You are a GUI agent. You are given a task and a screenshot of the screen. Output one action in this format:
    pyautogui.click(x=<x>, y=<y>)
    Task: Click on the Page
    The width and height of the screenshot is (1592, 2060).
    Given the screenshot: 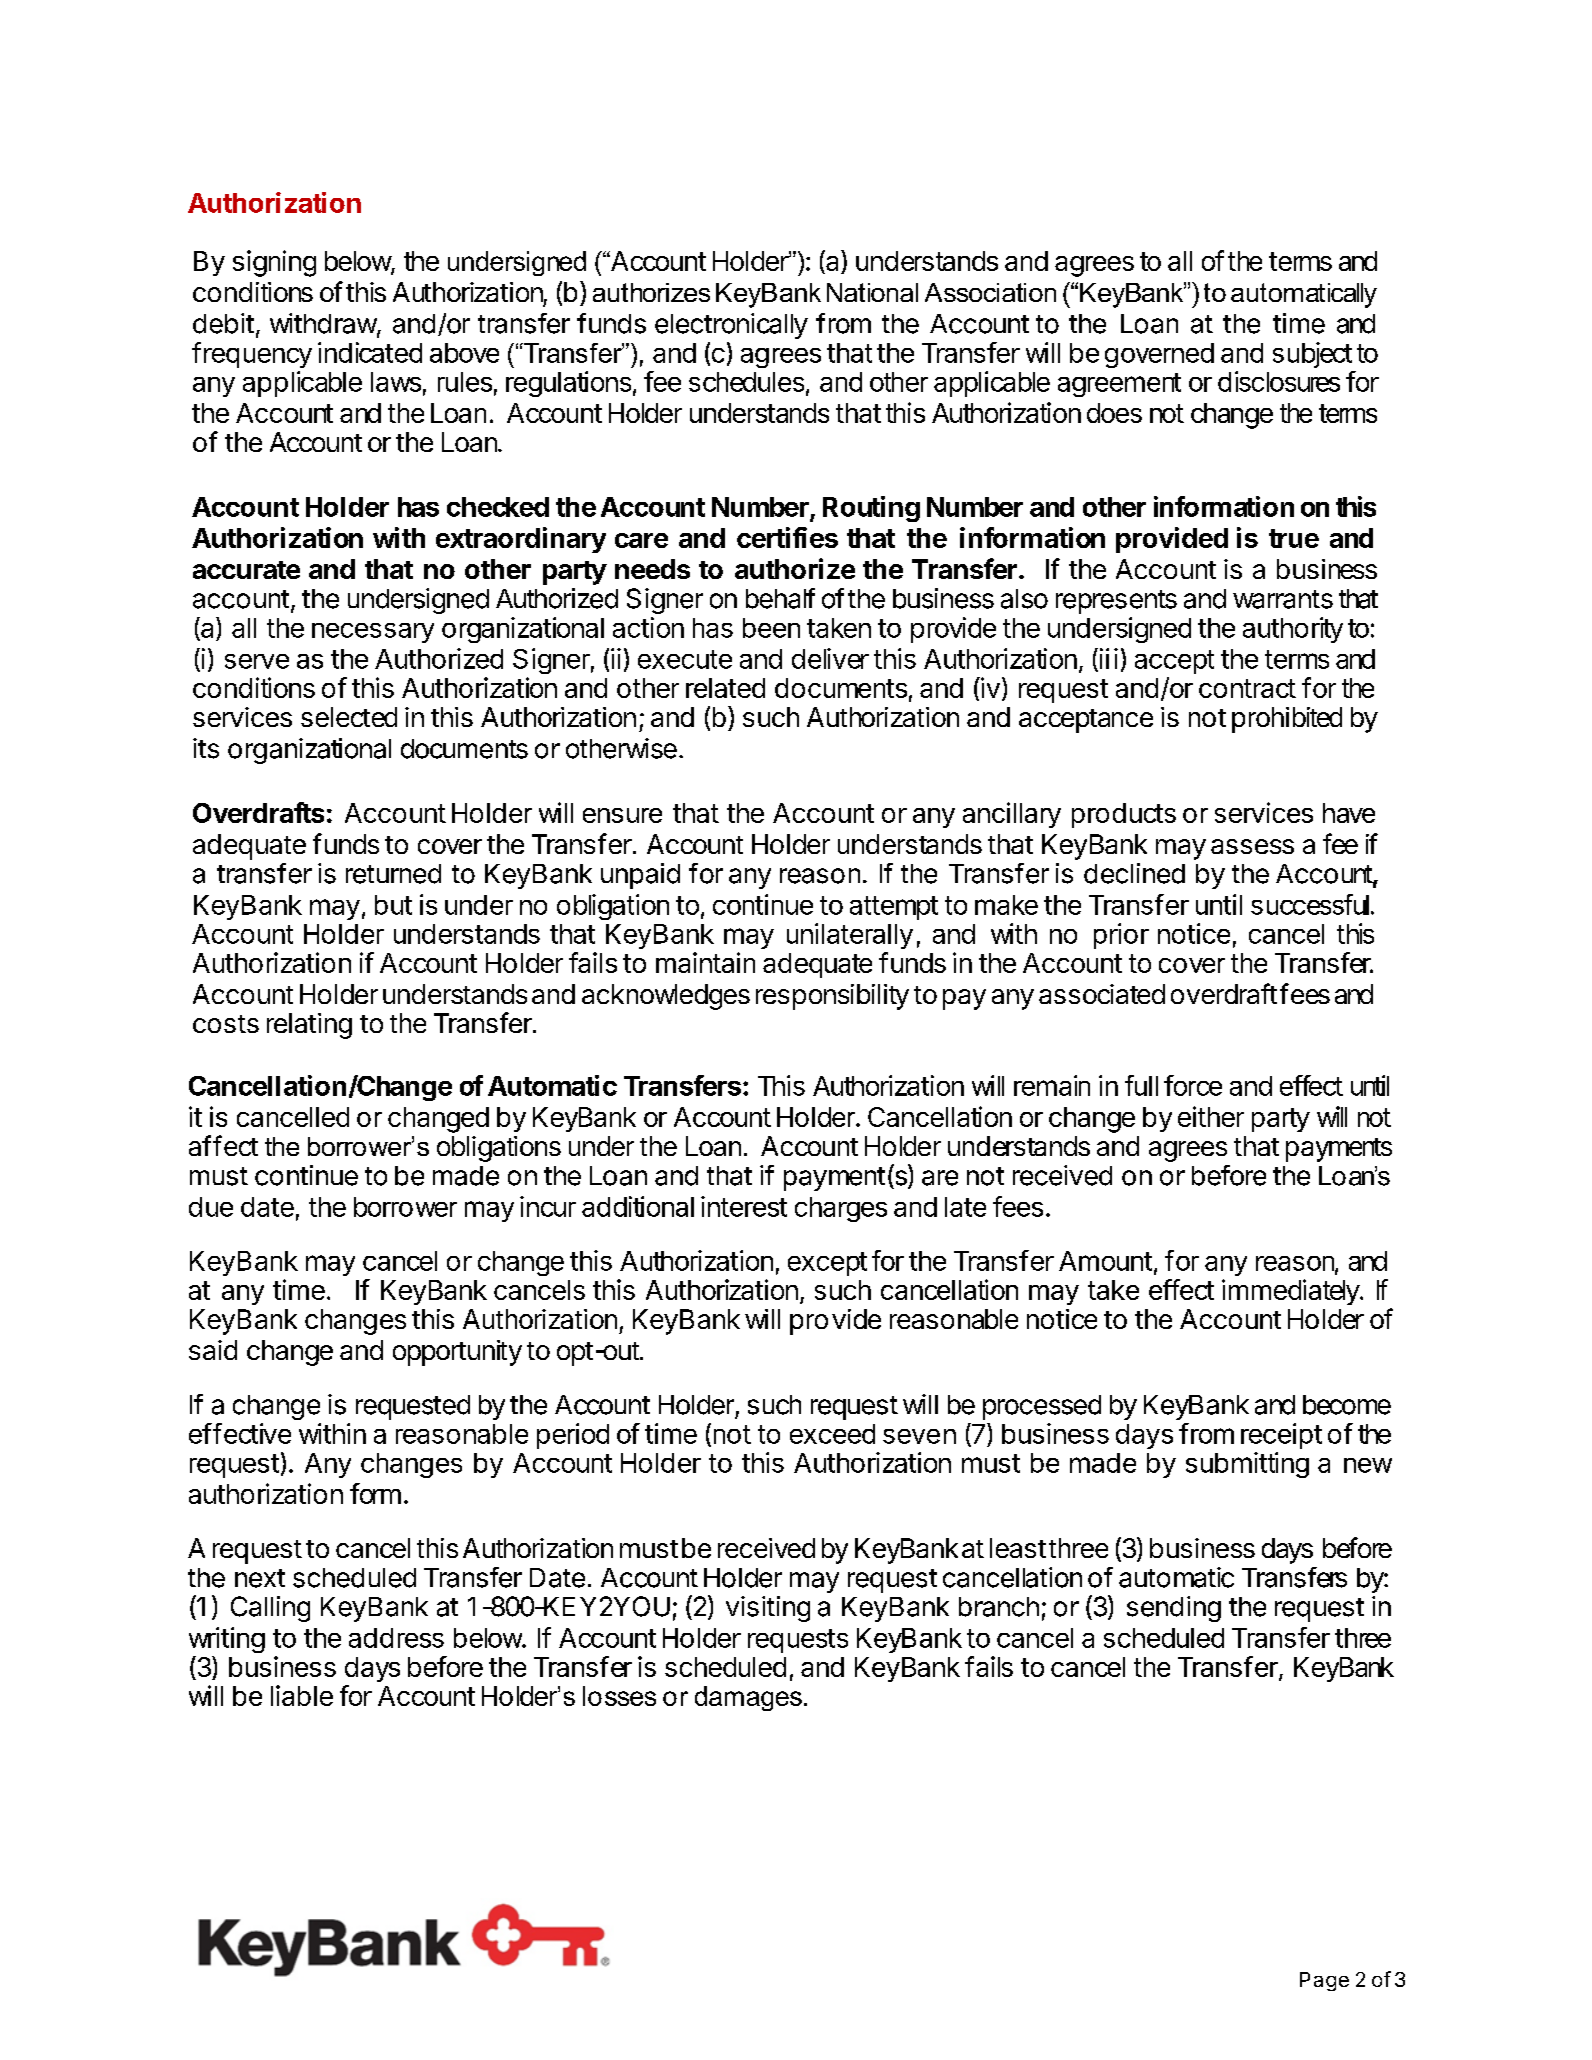 What is the action you would take?
    pyautogui.click(x=1324, y=1981)
